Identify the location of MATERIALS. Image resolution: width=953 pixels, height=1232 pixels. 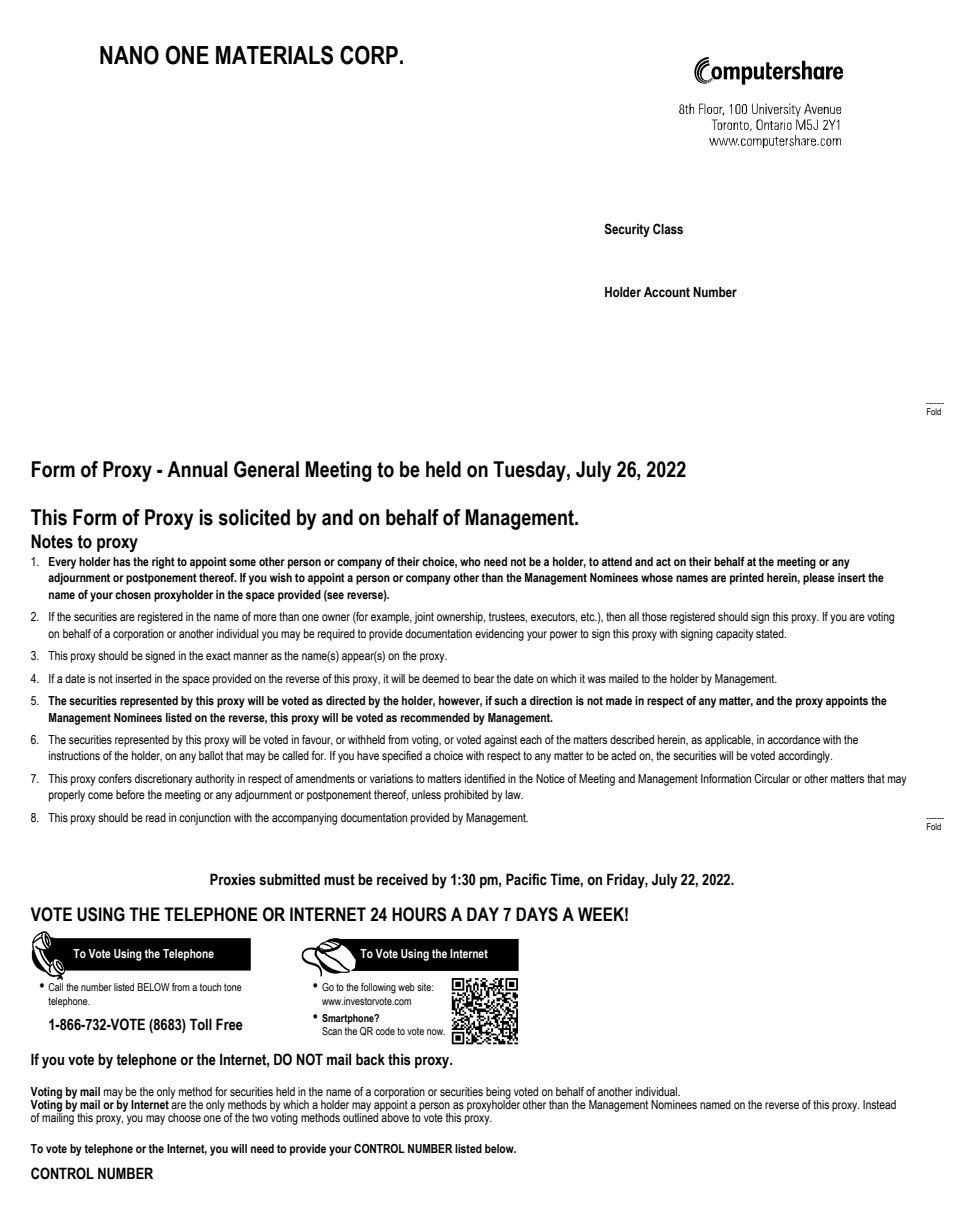
(274, 55).
